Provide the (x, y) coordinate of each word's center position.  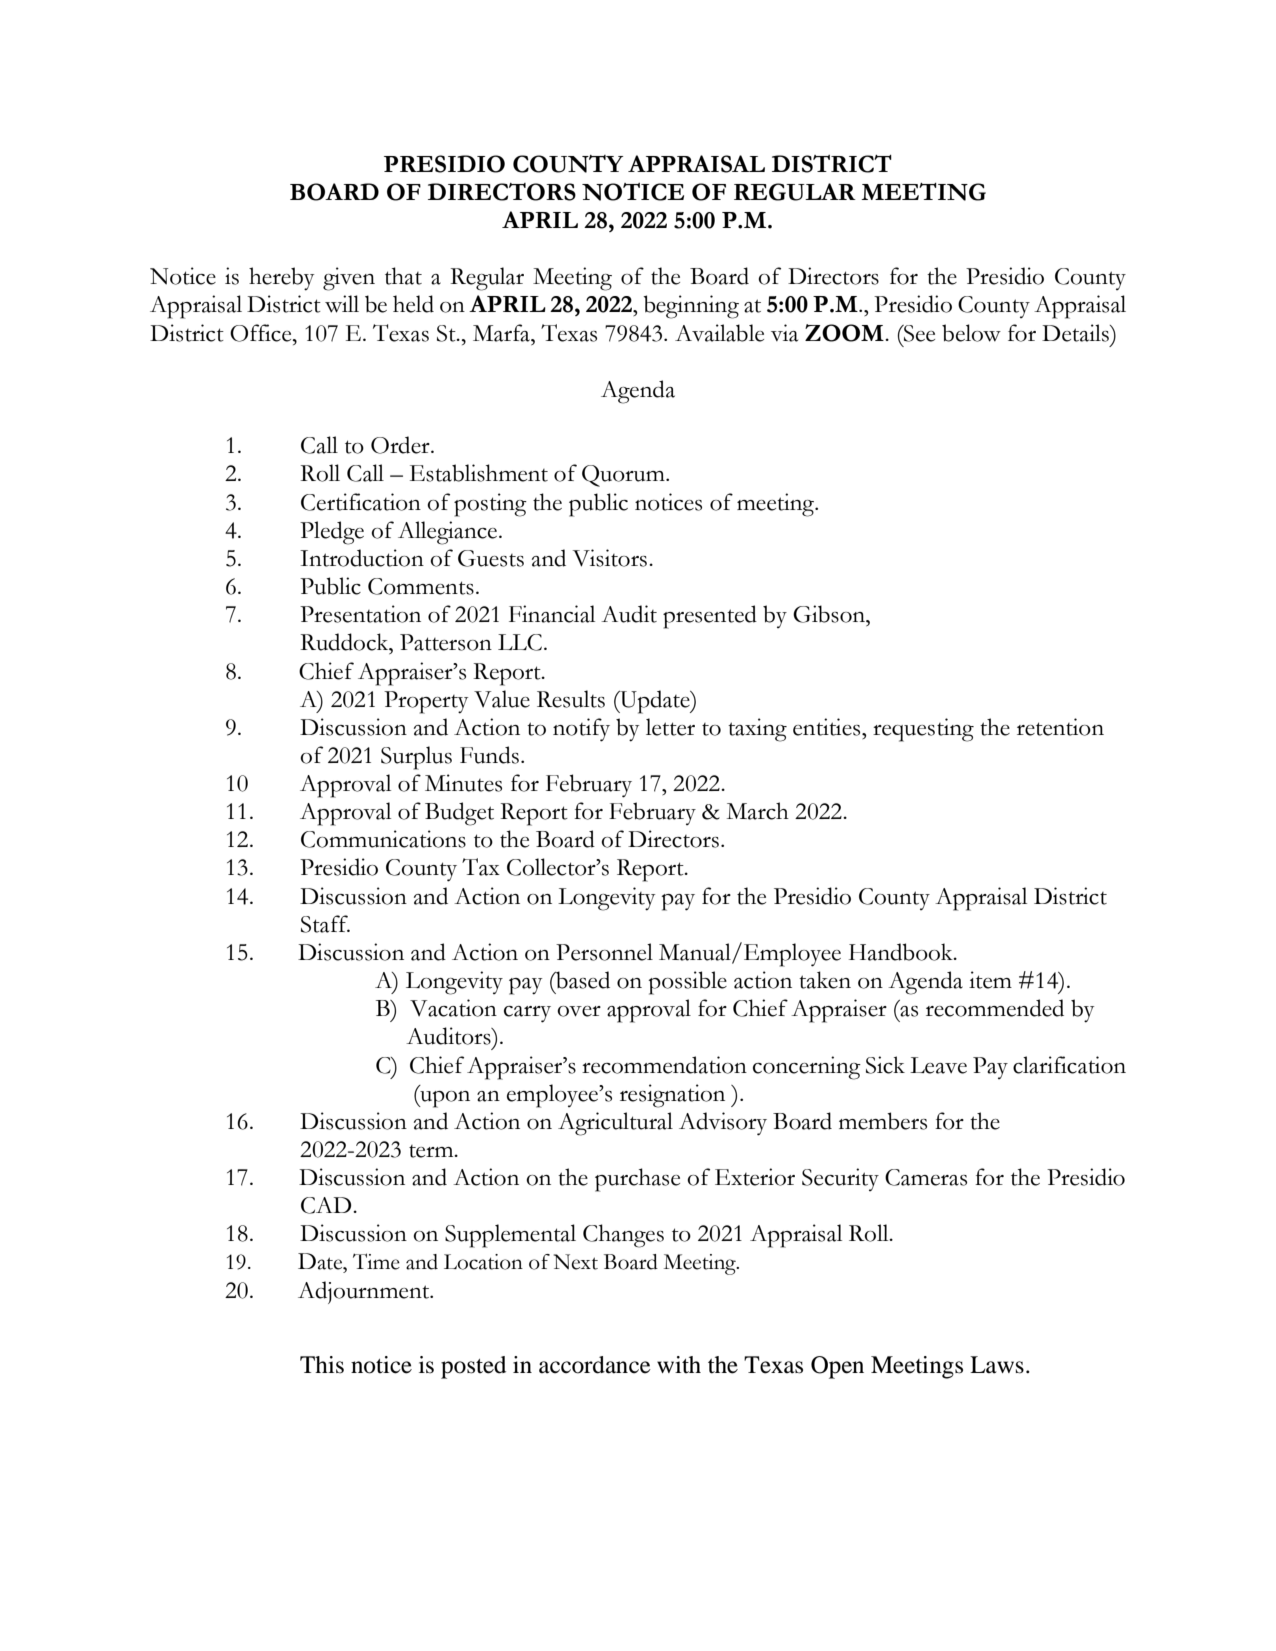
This (322, 1365)
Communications (383, 839)
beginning (691, 307)
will (342, 304)
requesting (923, 730)
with (679, 1364)
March (758, 811)
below (971, 333)
